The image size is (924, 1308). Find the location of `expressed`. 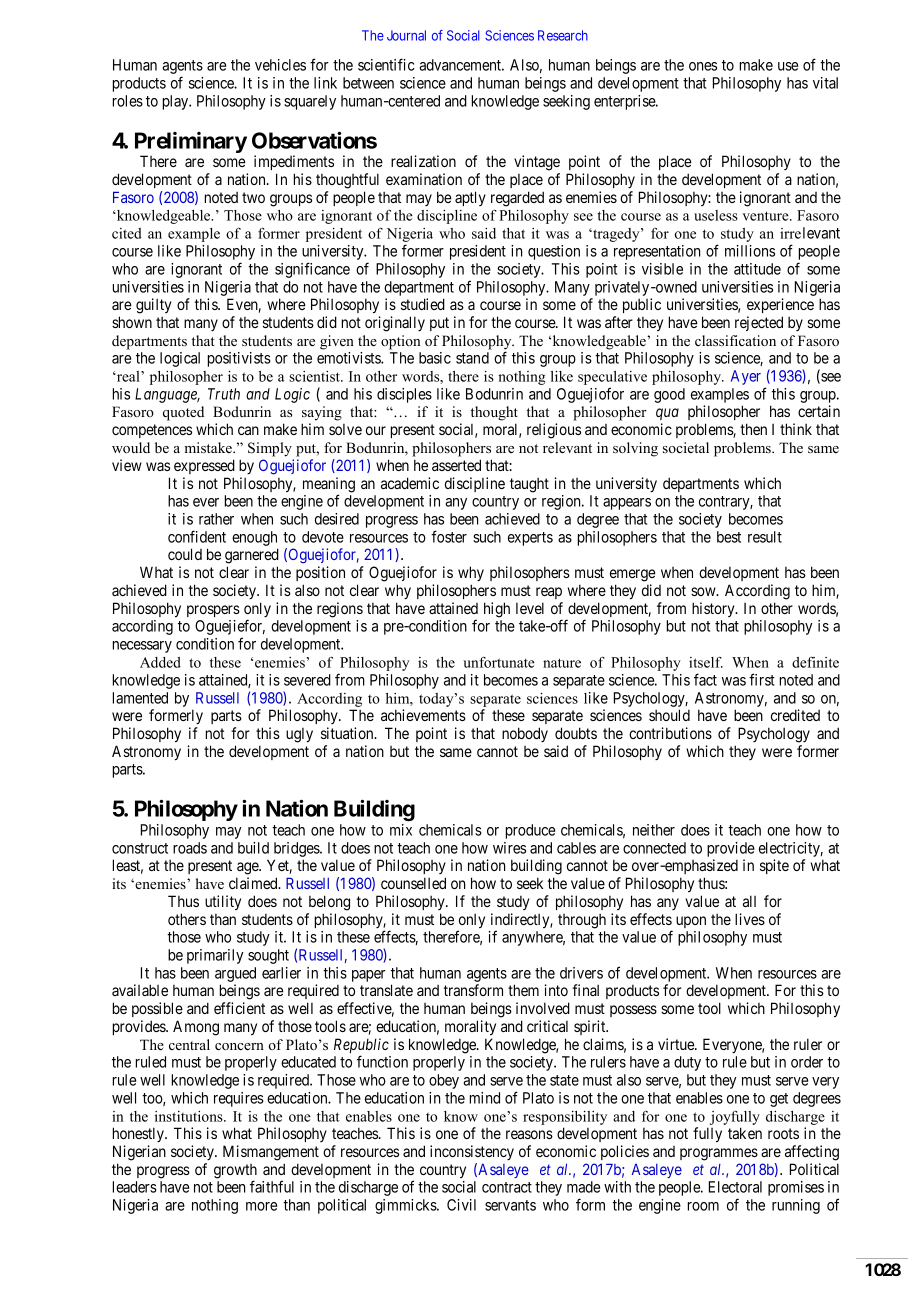

expressed is located at coordinates (204, 466).
